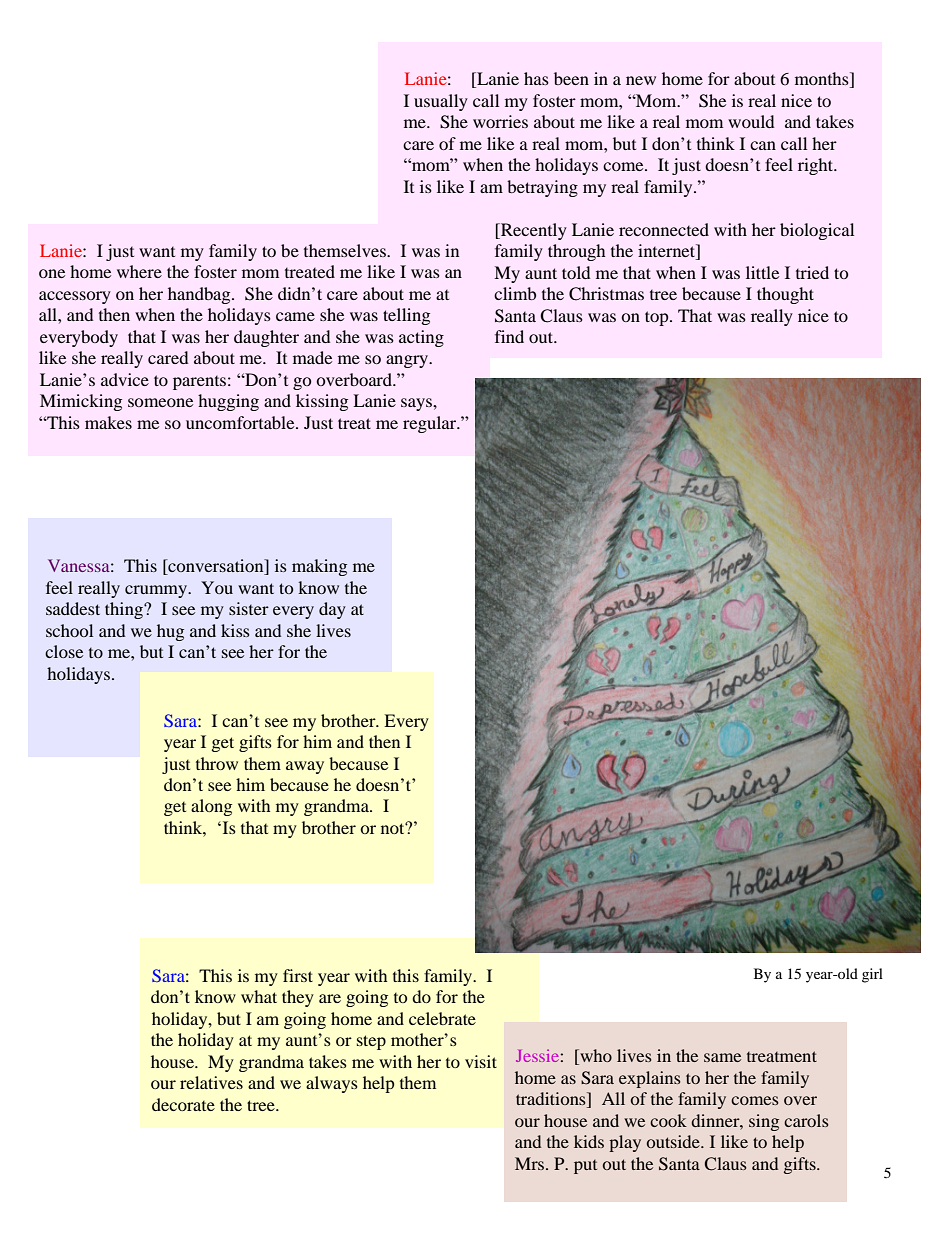  I want to click on along, so click(211, 807).
